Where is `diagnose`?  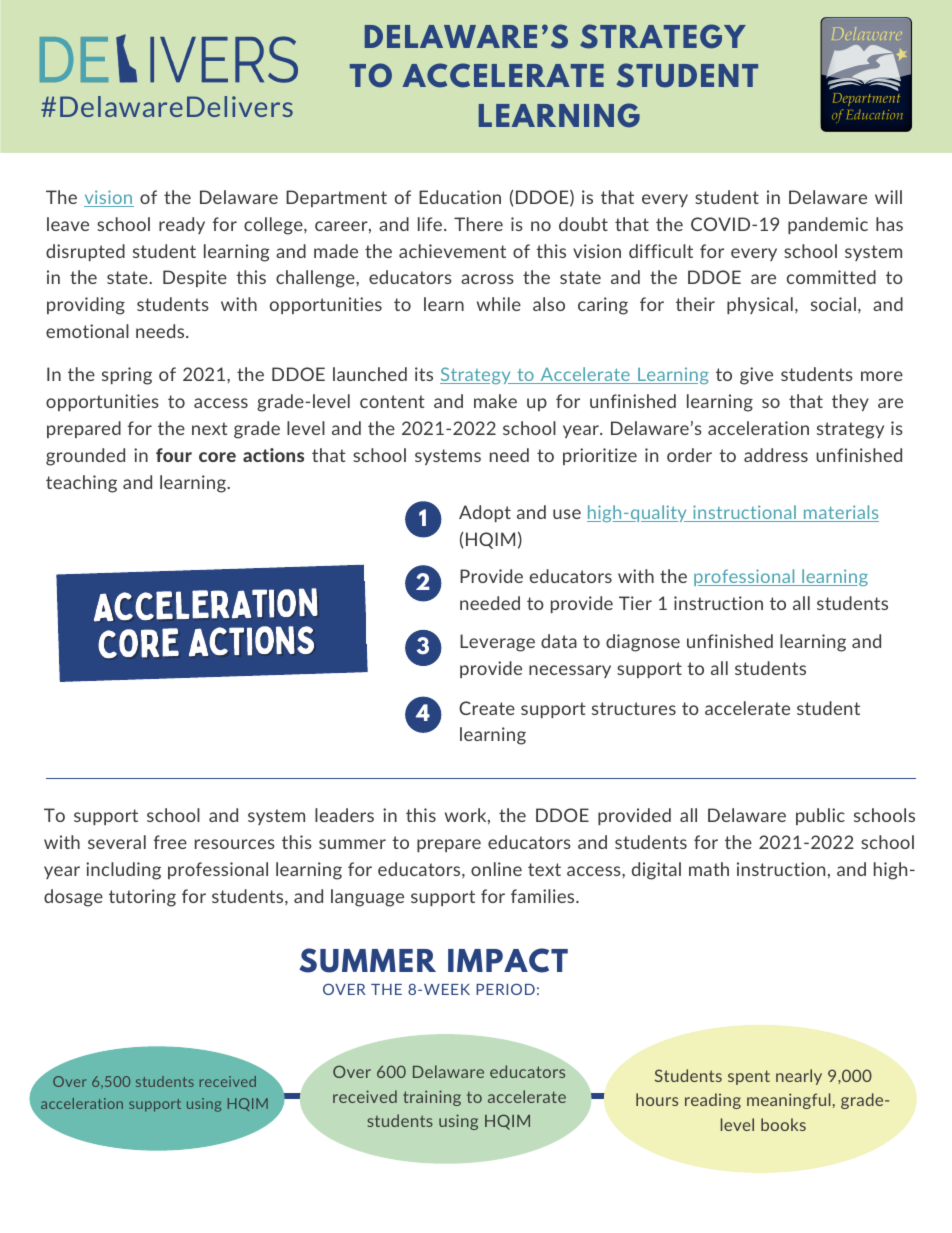 diagnose is located at coordinates (643, 643).
